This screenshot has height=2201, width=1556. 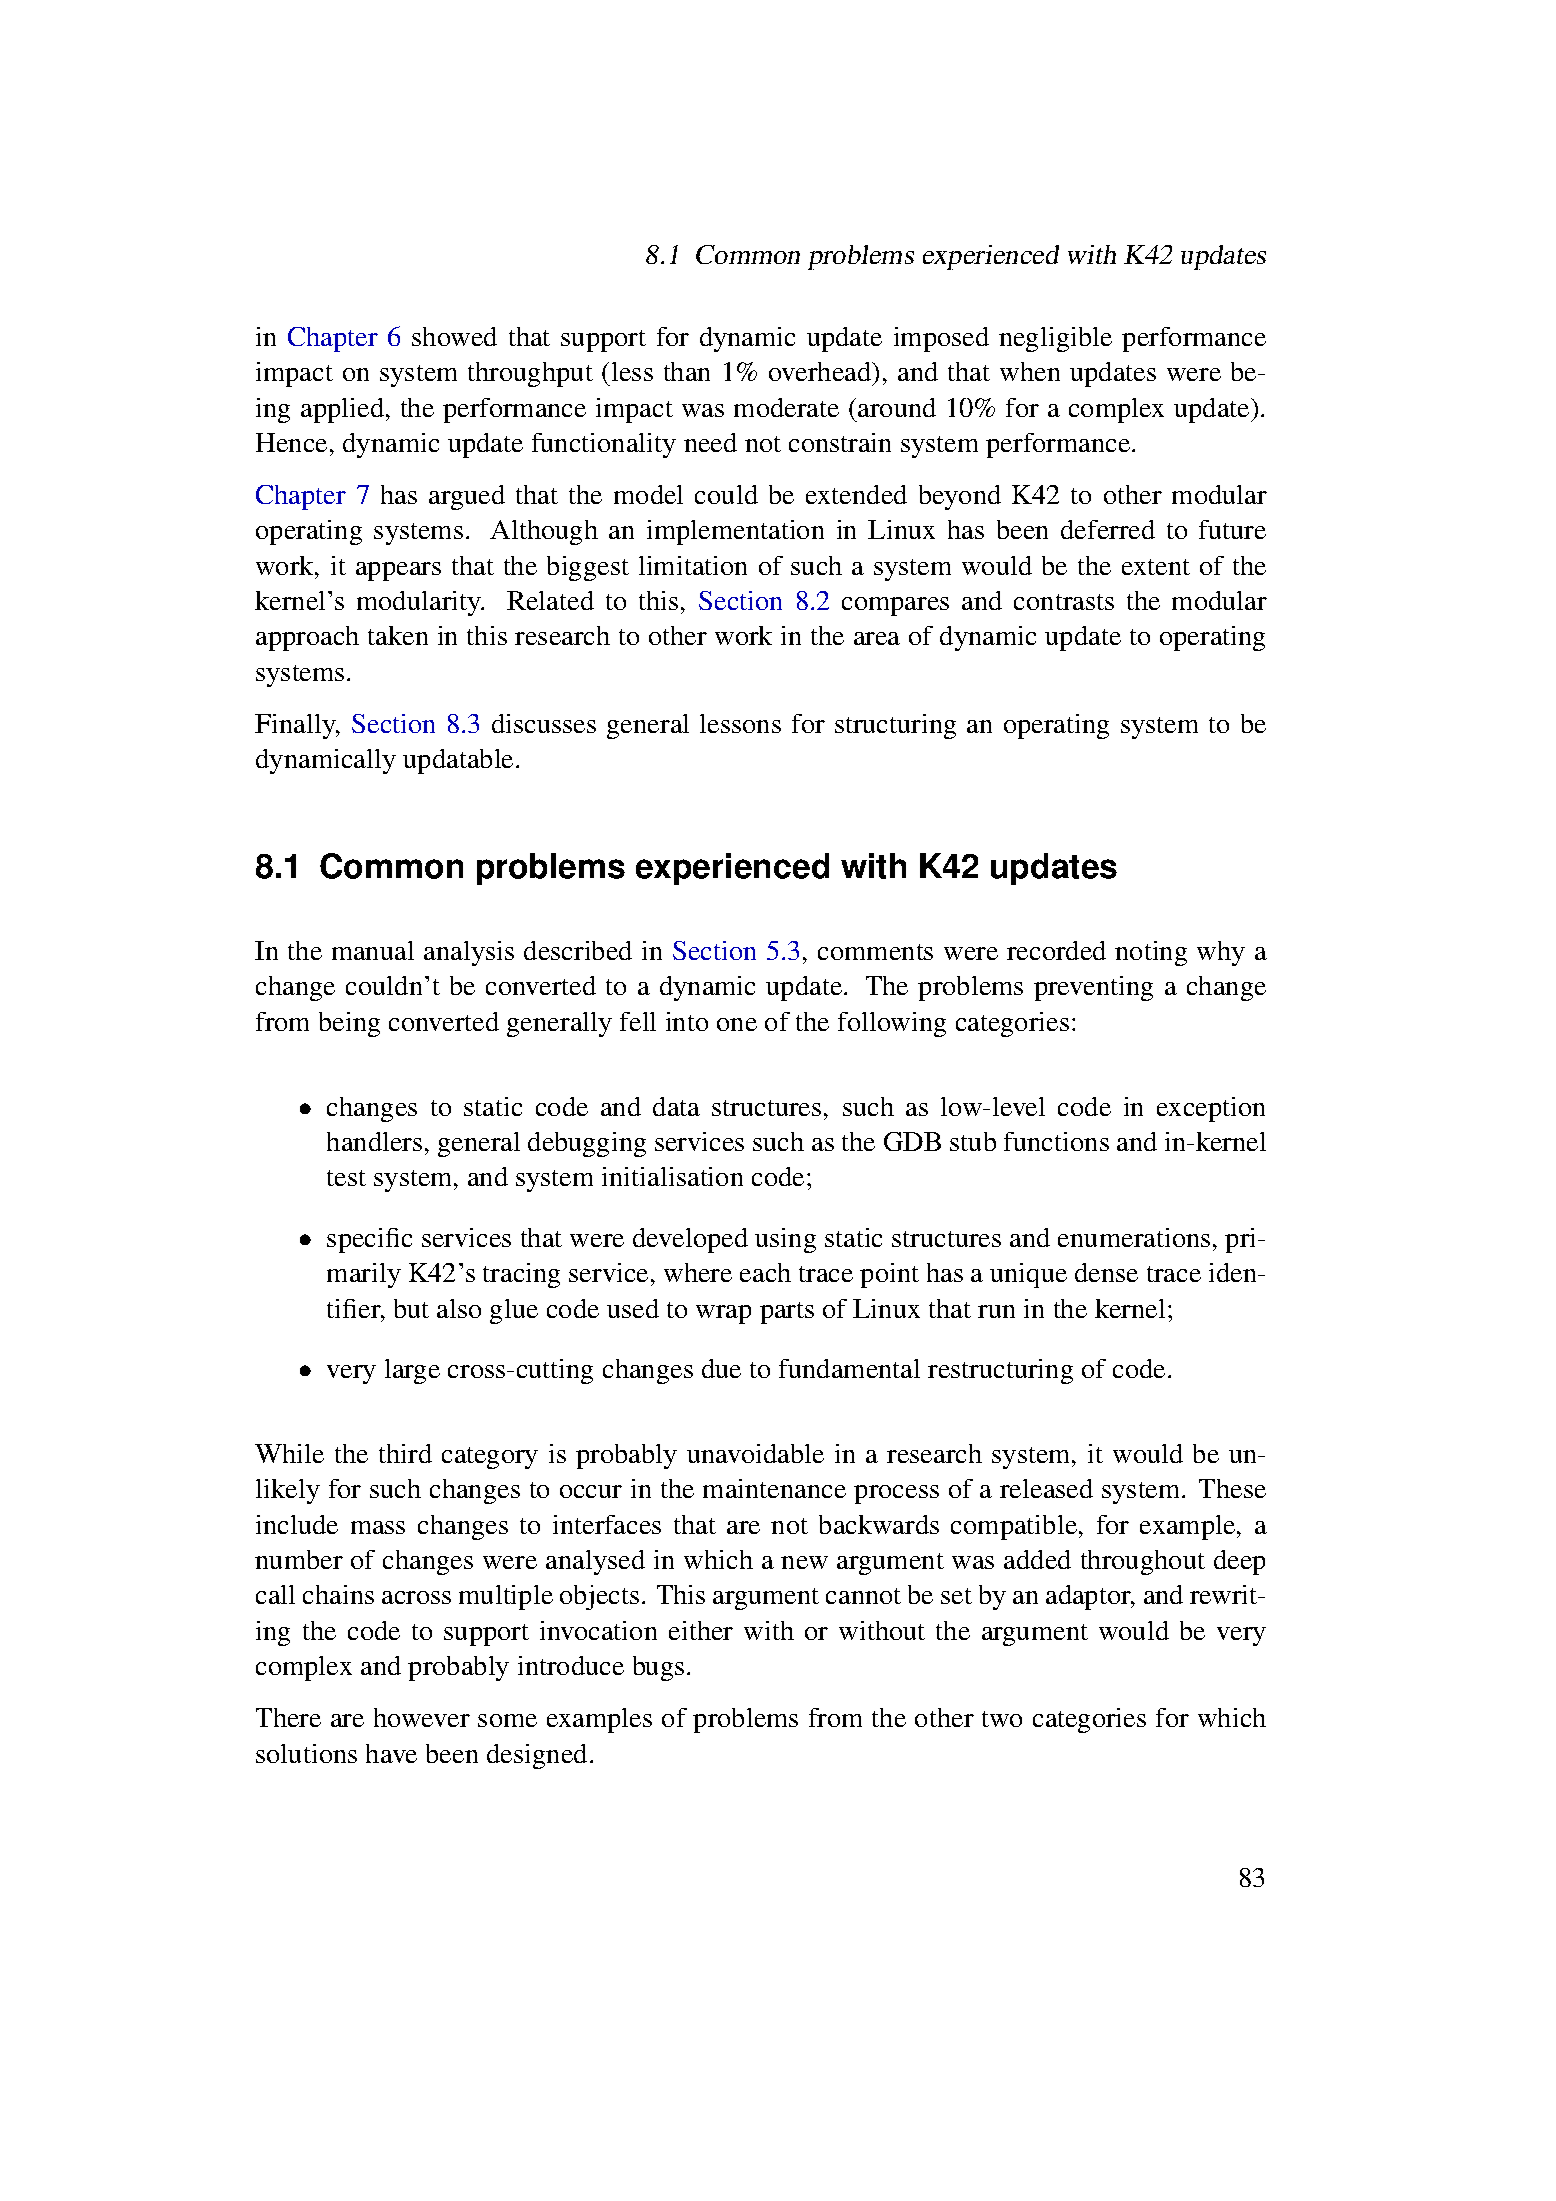 I want to click on one, so click(x=737, y=1024).
